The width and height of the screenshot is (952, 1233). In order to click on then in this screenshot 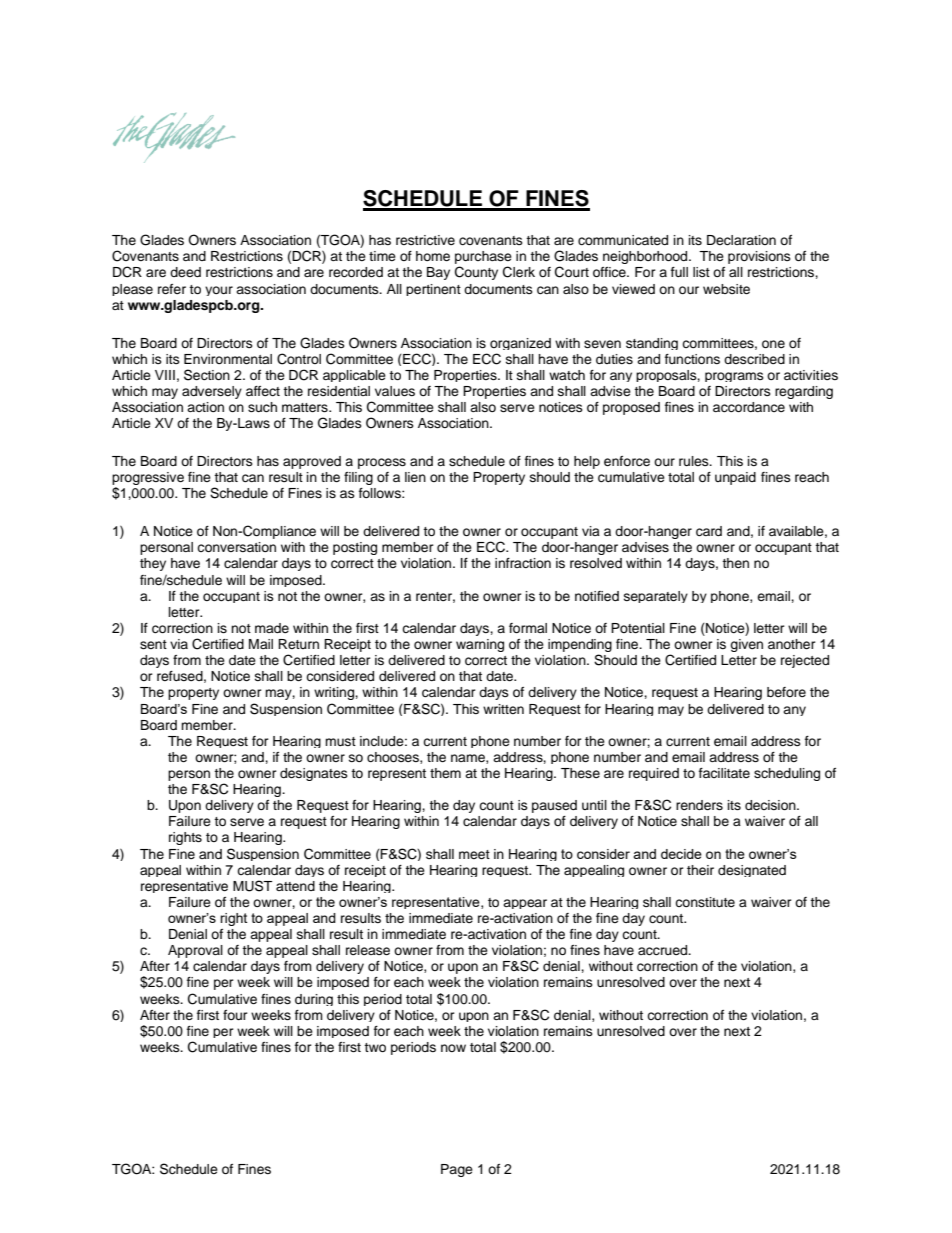, I will do `click(735, 563)`.
